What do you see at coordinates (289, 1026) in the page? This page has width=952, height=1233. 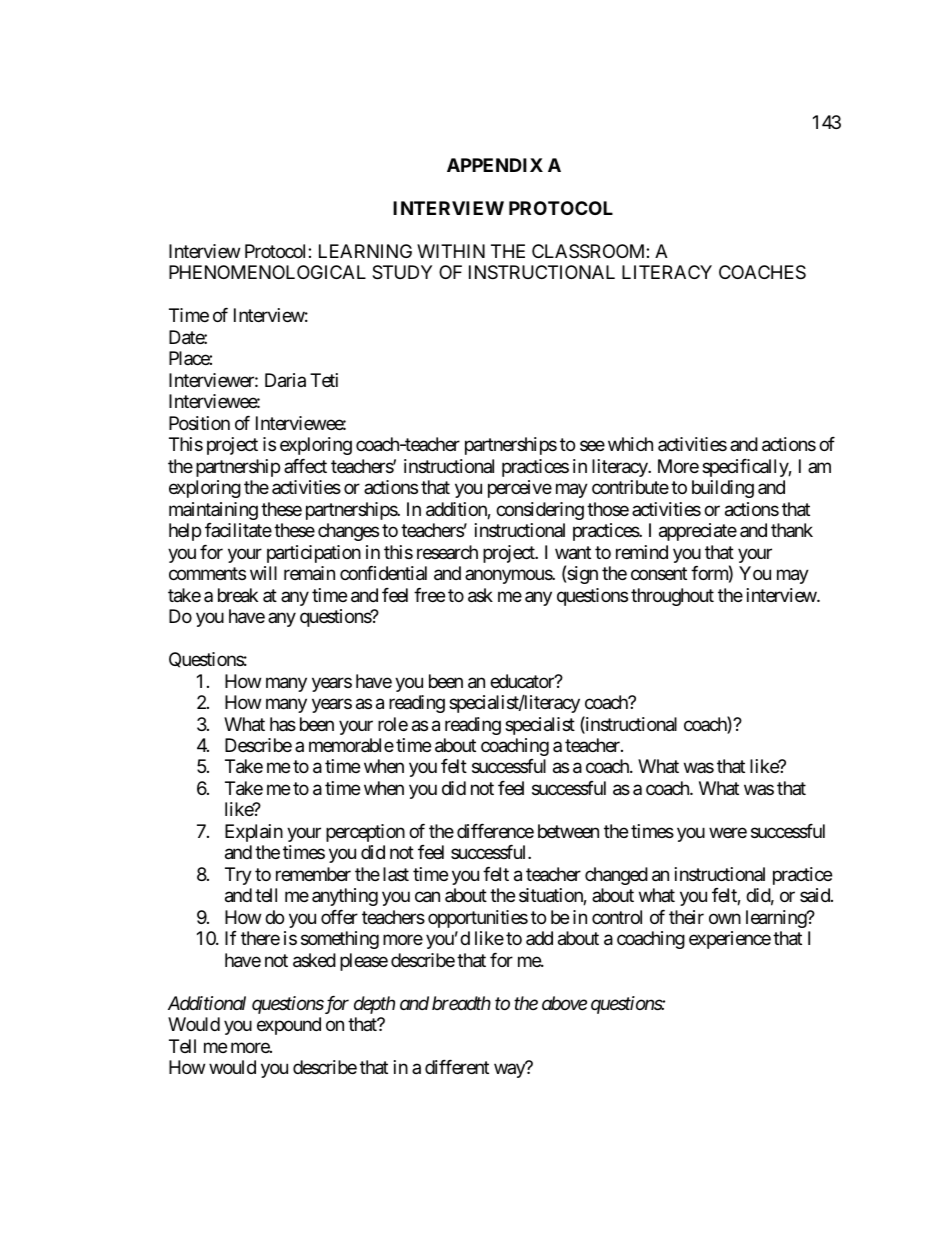 I see `expound` at bounding box center [289, 1026].
